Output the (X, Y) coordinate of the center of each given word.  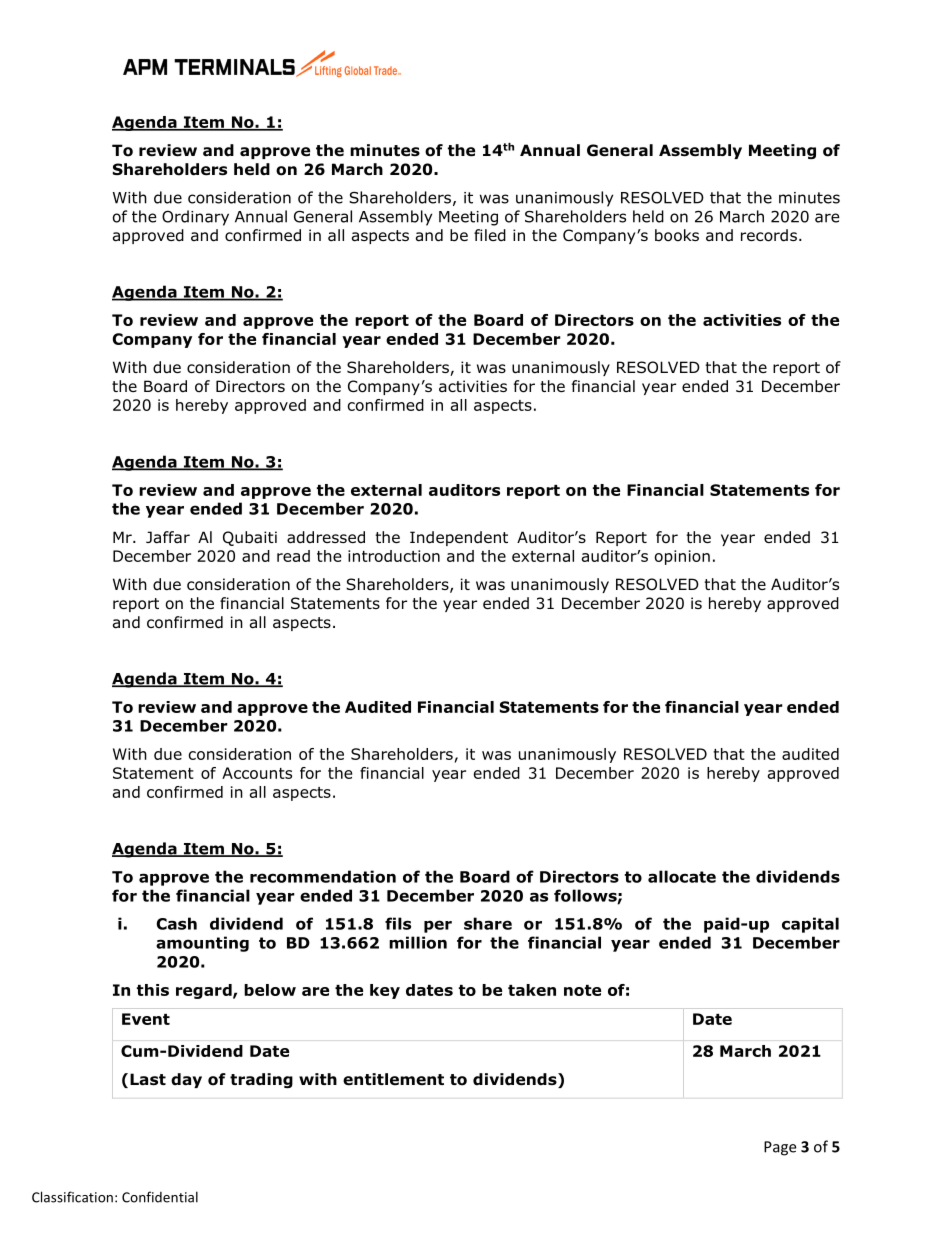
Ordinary (195, 218)
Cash (177, 923)
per (438, 926)
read (293, 556)
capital (810, 925)
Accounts (257, 773)
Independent (459, 538)
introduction (394, 556)
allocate (682, 876)
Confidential (160, 1197)
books (677, 235)
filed (490, 235)
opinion (682, 557)
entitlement (393, 1079)
